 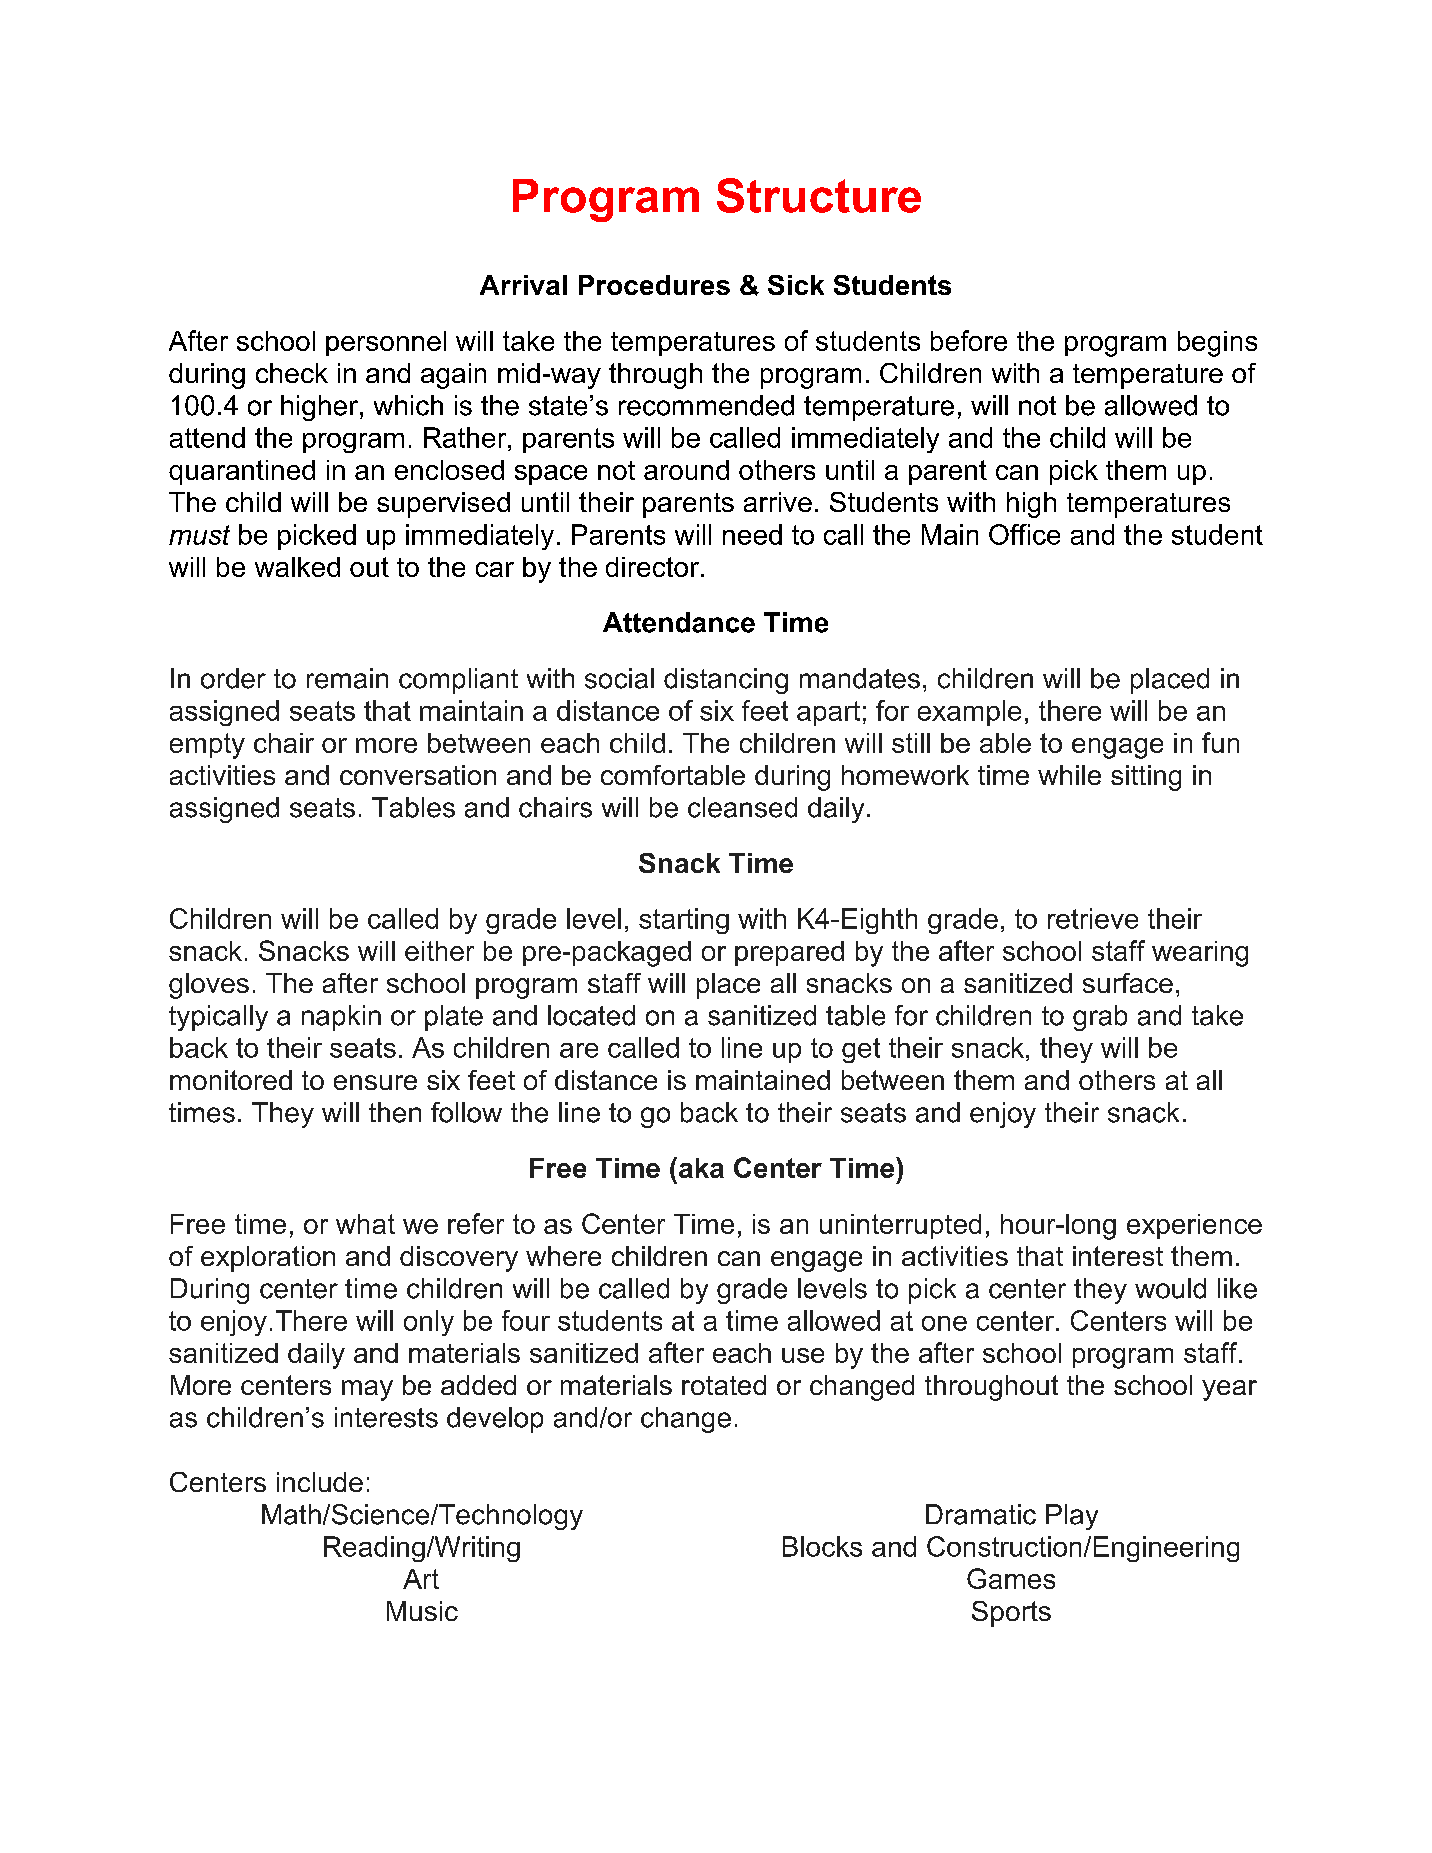 What do you see at coordinates (701, 1168) in the page?
I see `aka` at bounding box center [701, 1168].
